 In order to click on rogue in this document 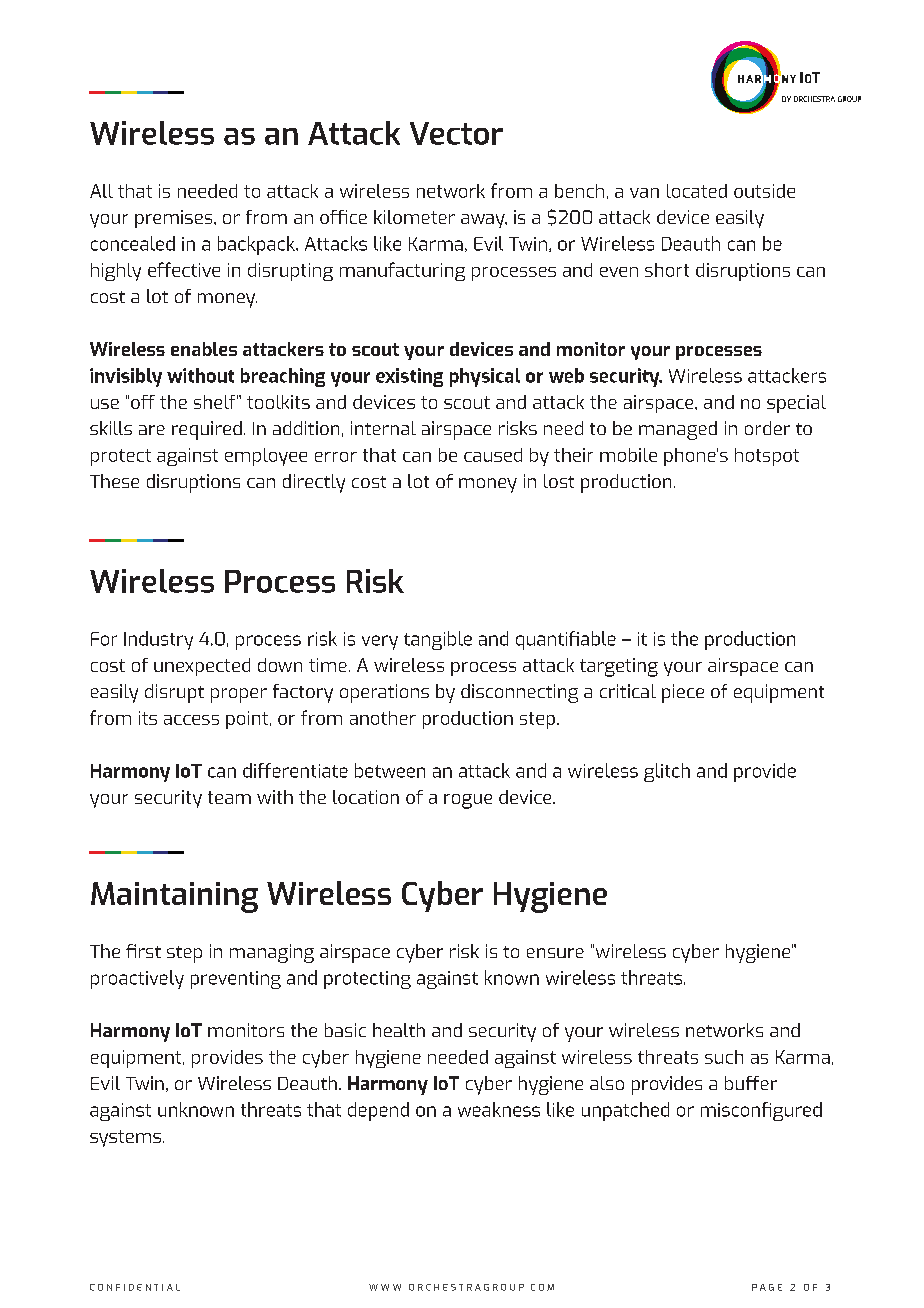, I will do `click(468, 801)`.
